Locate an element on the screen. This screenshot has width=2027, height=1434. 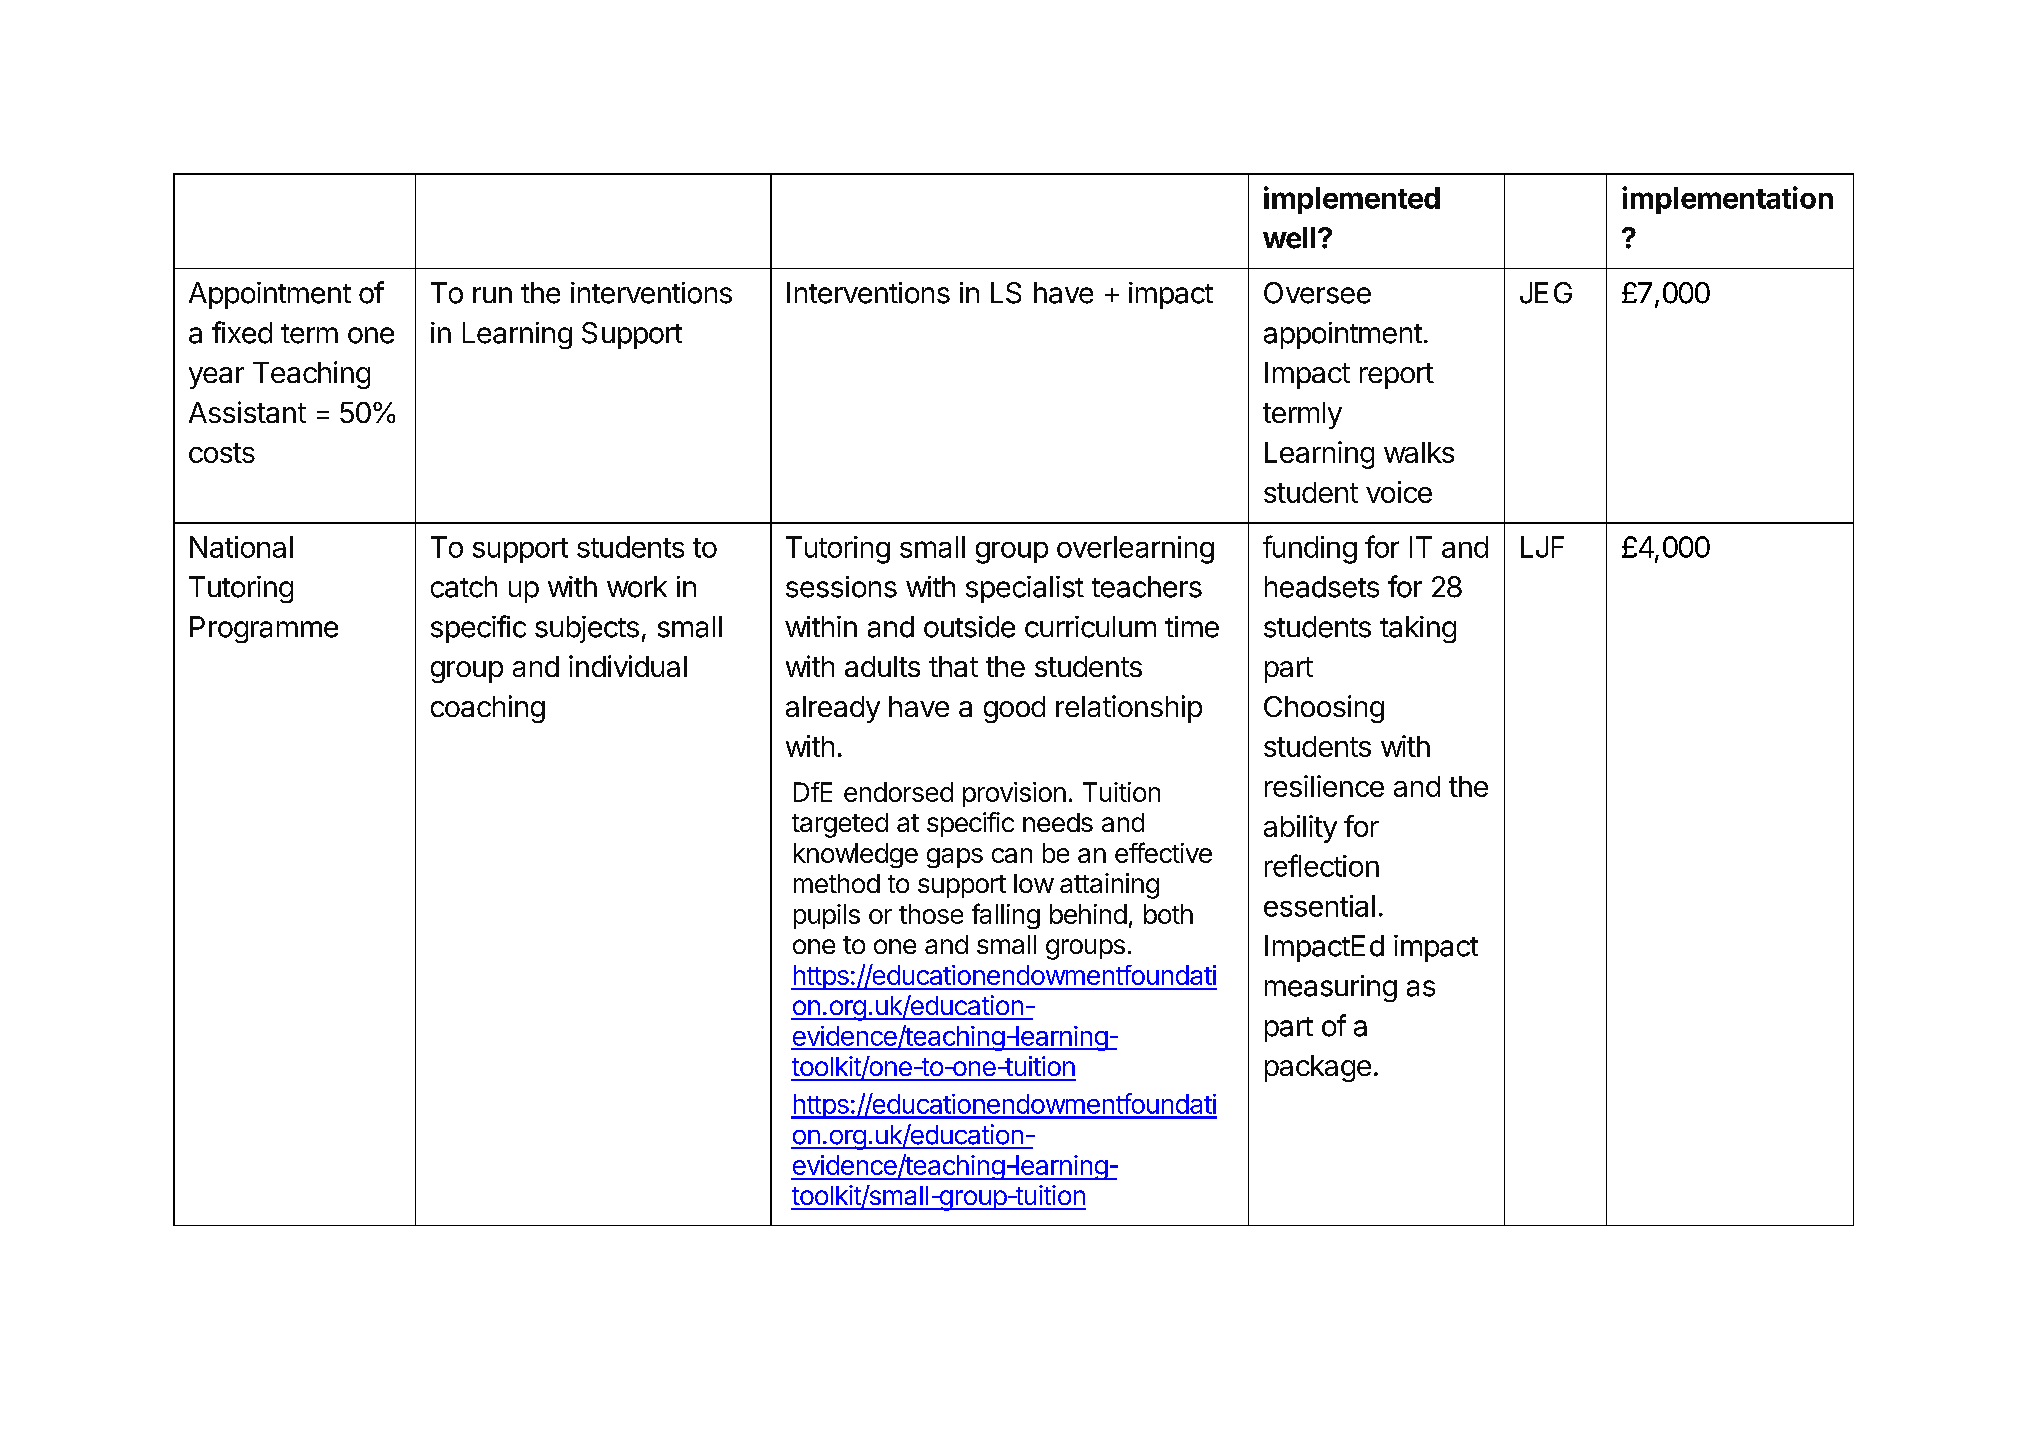
Assistant is located at coordinates (247, 412).
